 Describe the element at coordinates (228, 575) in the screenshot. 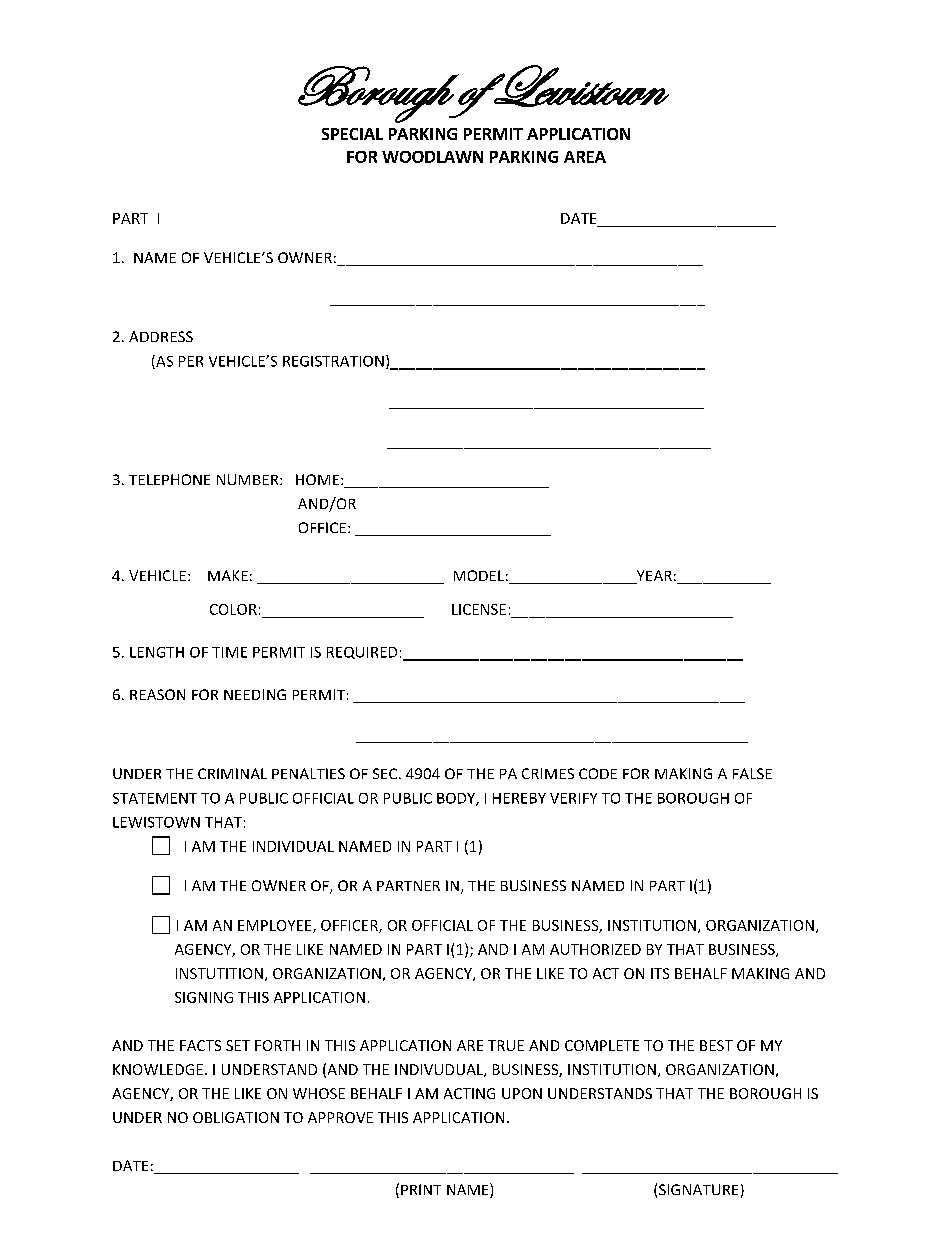

I see `MAKE` at that location.
